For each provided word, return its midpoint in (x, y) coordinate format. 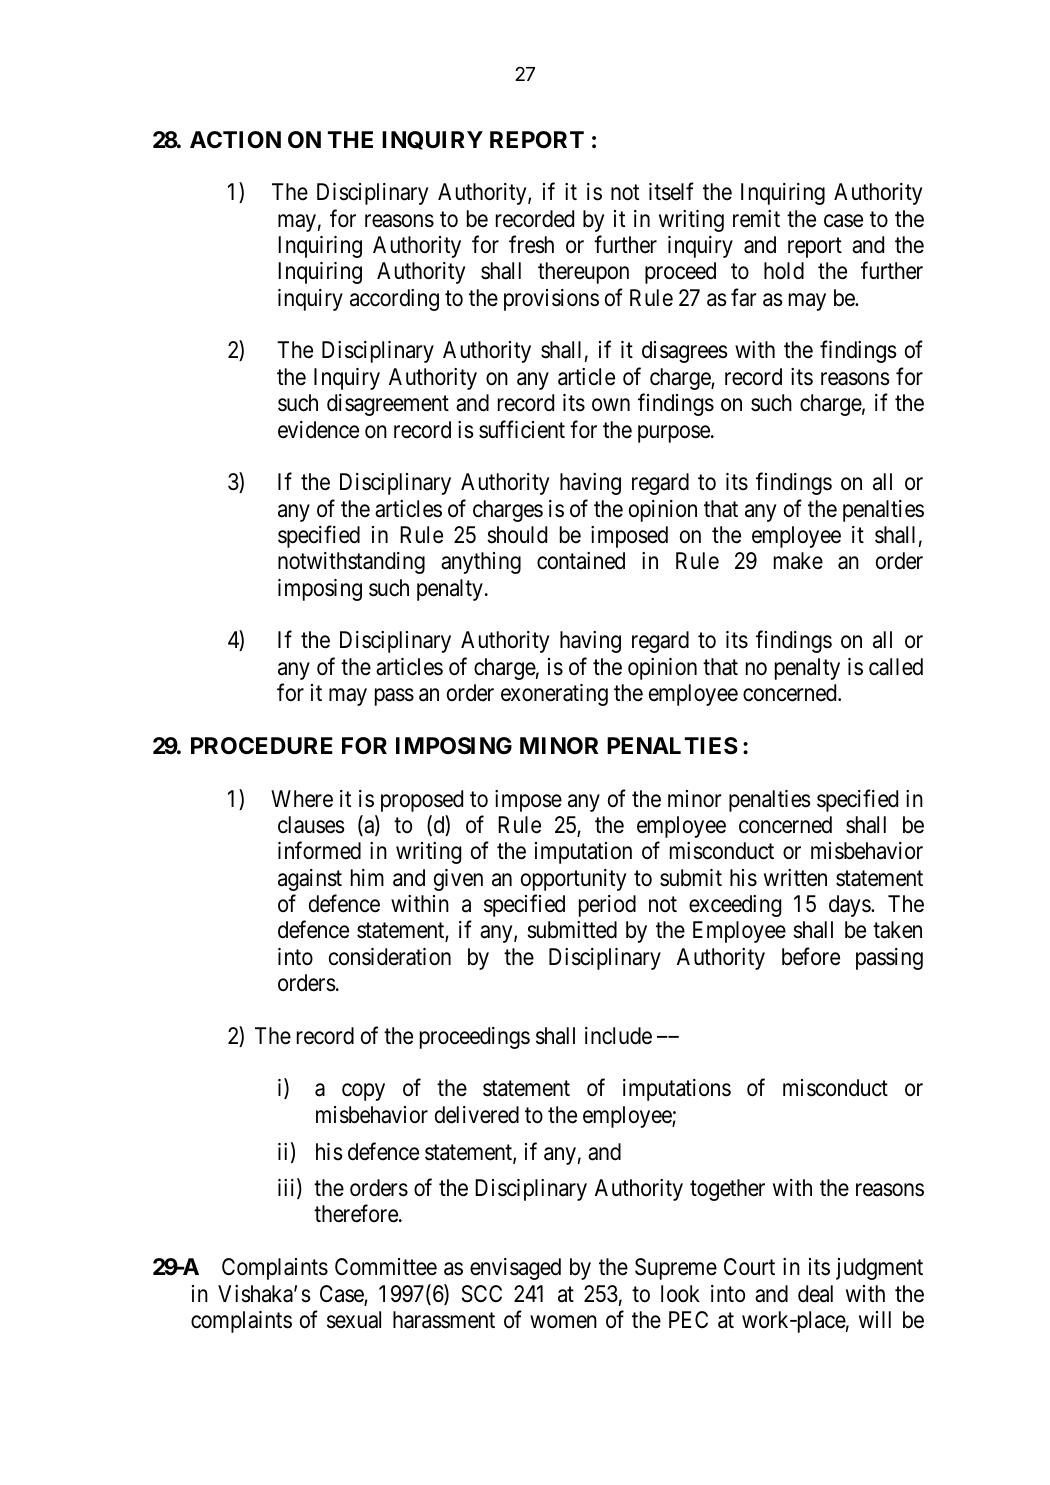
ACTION (235, 140)
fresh (531, 244)
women (563, 1322)
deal (815, 1294)
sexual (354, 1320)
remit (756, 219)
